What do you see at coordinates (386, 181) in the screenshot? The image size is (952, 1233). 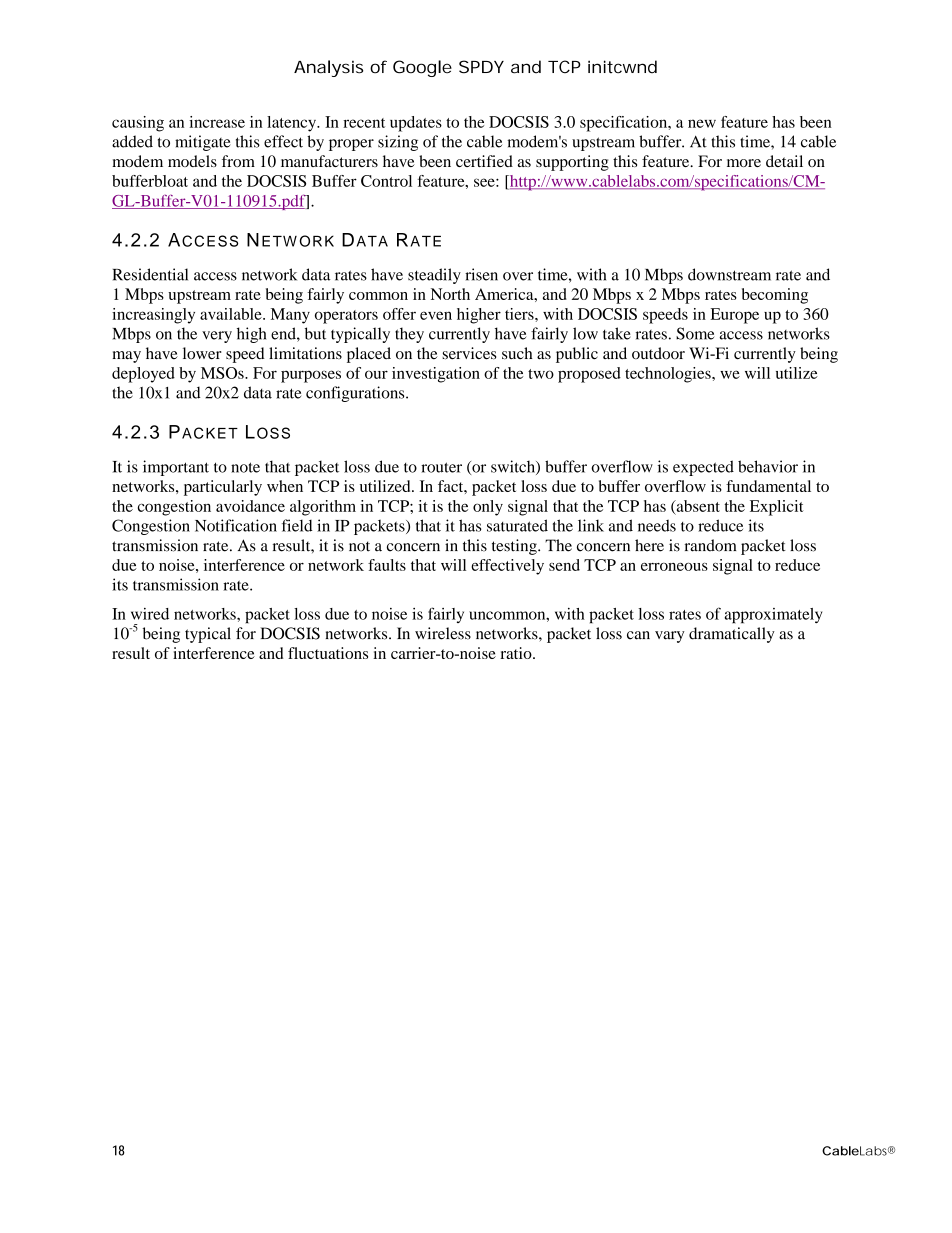 I see `Control` at bounding box center [386, 181].
